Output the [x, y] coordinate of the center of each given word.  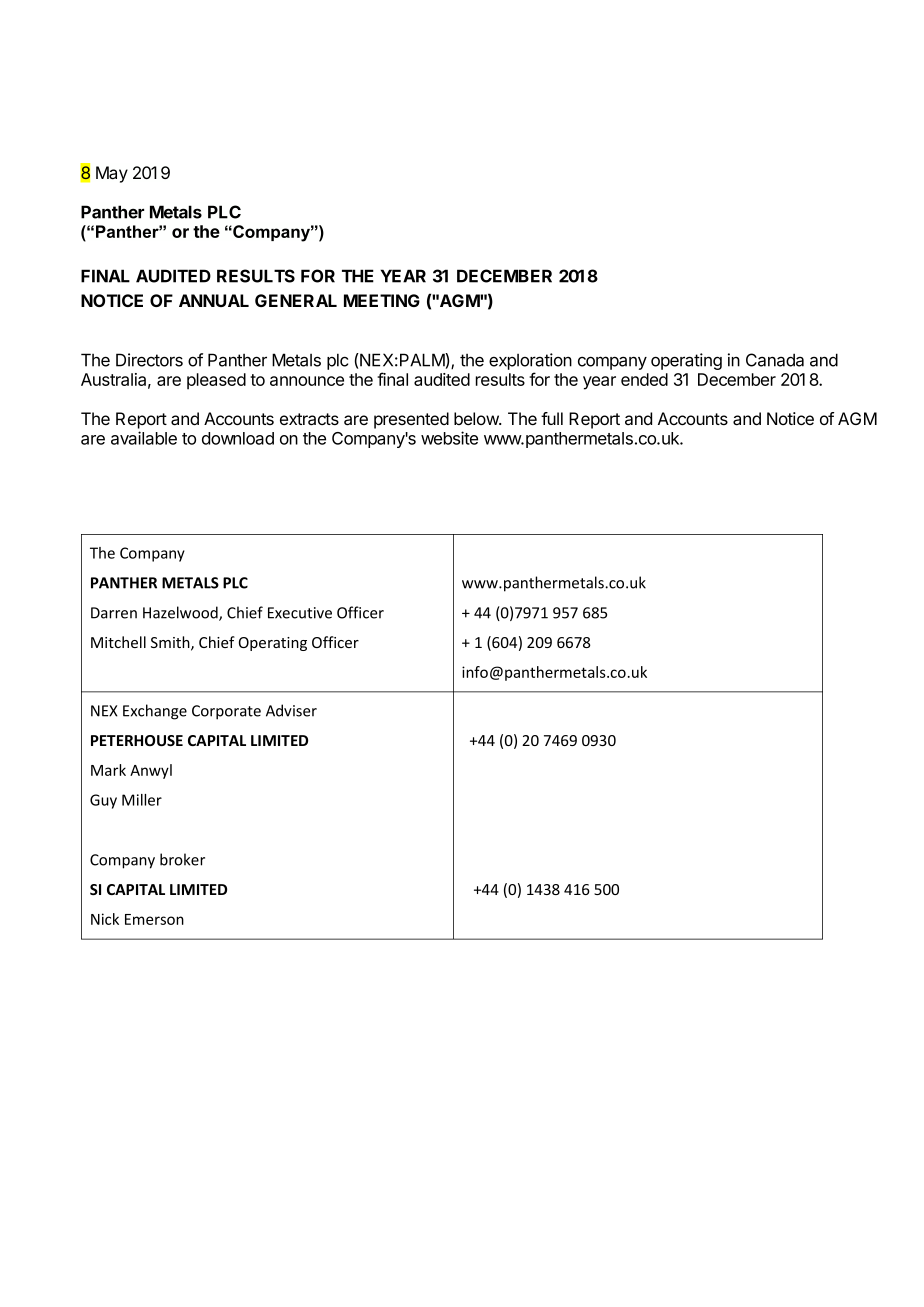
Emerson [154, 919]
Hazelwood [181, 613]
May [112, 174]
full [552, 418]
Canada [775, 360]
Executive [300, 613]
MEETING [382, 300]
